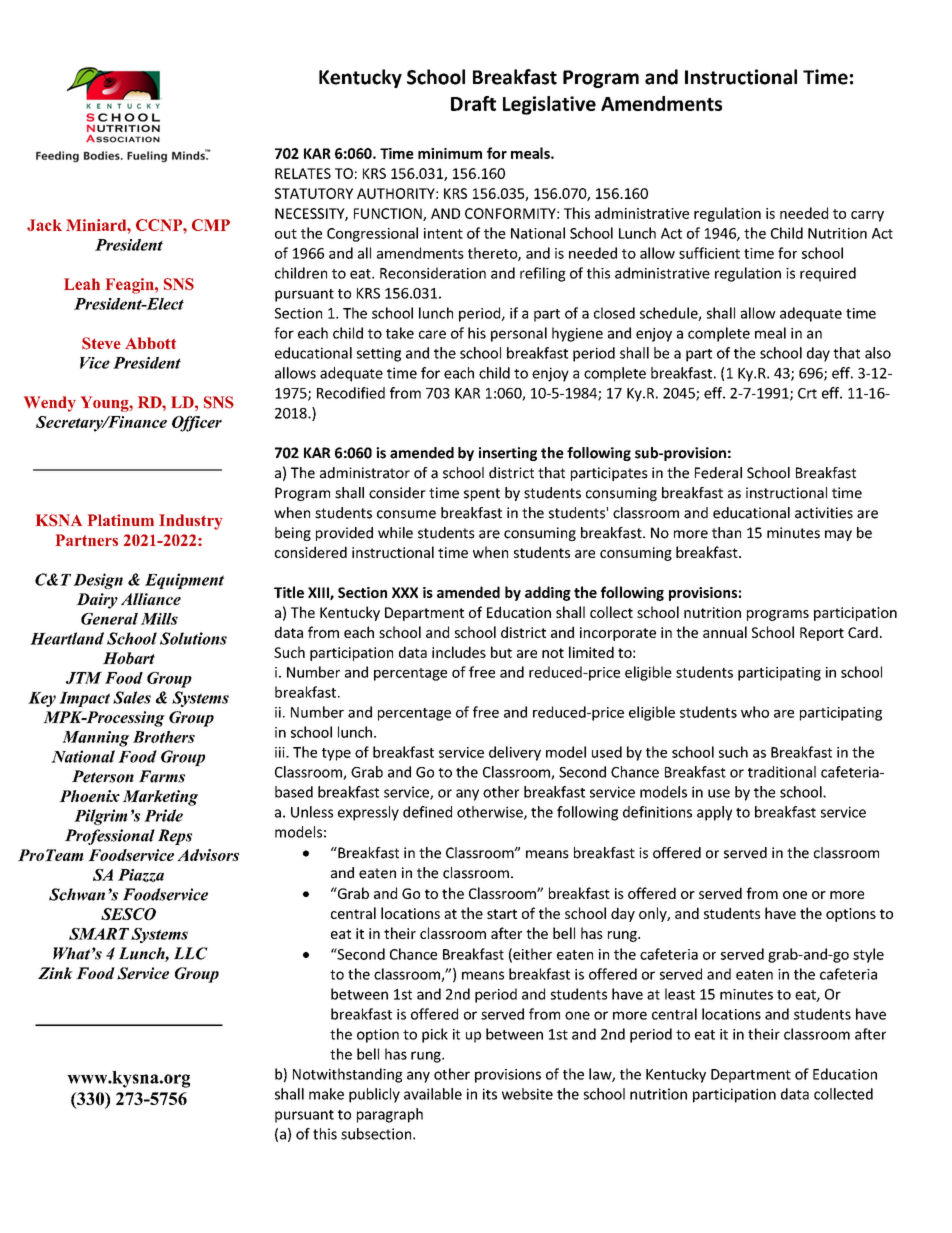 This page has height=1233, width=952. Describe the element at coordinates (211, 225) in the page. I see `CMP` at that location.
